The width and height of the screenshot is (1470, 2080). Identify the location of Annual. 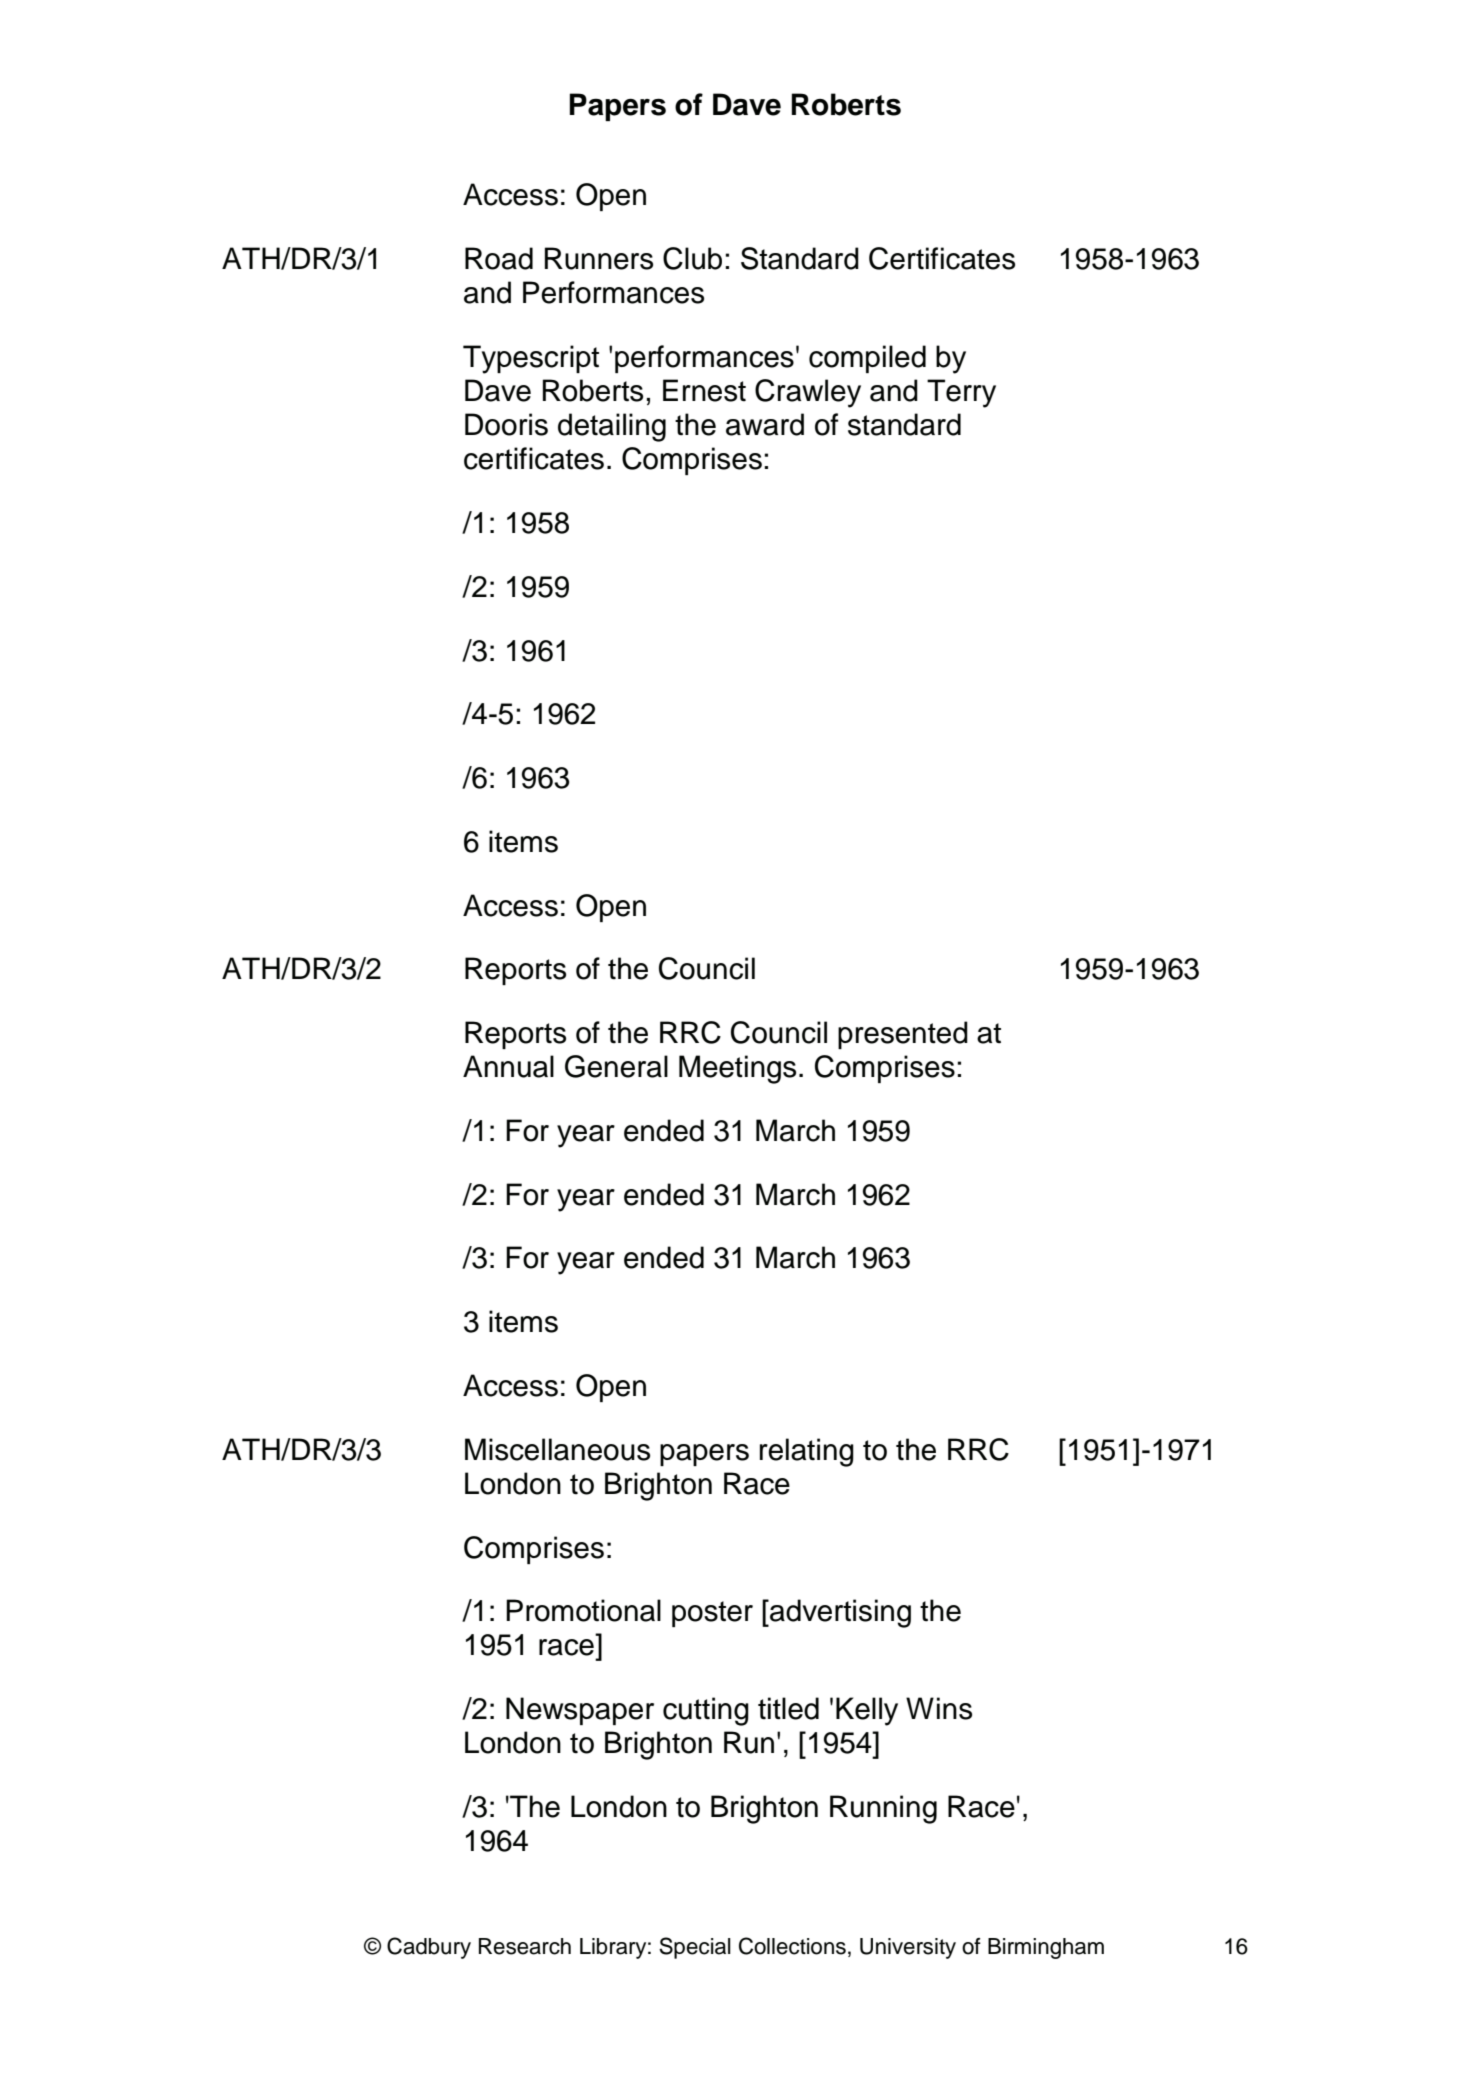
(508, 1066).
